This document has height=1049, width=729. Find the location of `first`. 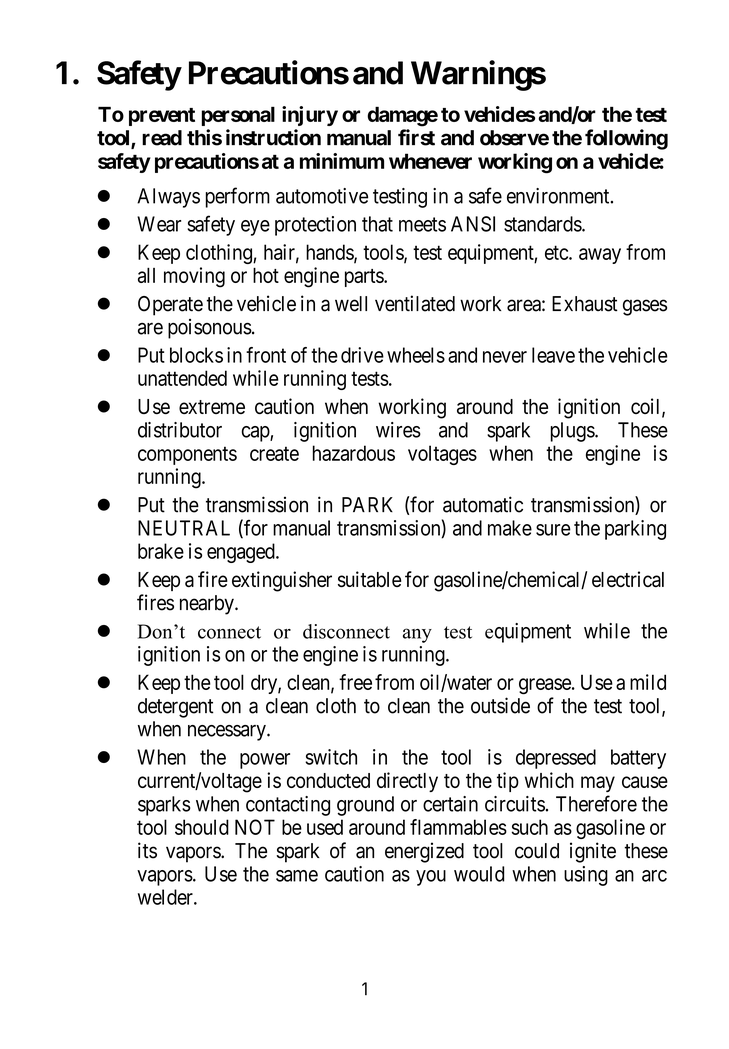

first is located at coordinates (416, 137).
